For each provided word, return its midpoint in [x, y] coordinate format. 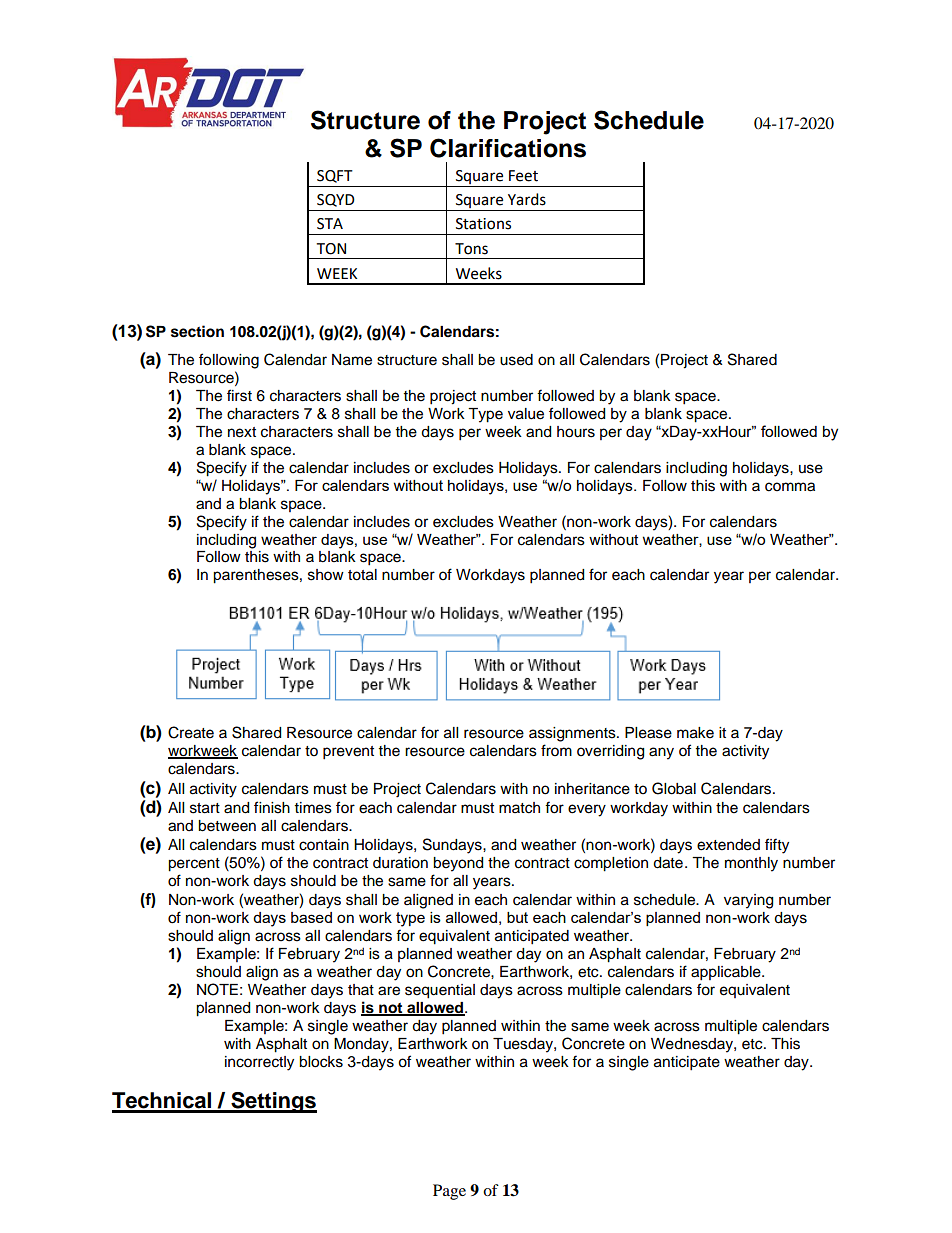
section [197, 331]
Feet [523, 176]
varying [748, 901]
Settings [273, 1102]
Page [449, 1192]
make [695, 733]
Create [191, 732]
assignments [573, 734]
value [526, 414]
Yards [527, 199]
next [242, 432]
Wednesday [693, 1045]
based [311, 917]
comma [790, 487]
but [517, 917]
